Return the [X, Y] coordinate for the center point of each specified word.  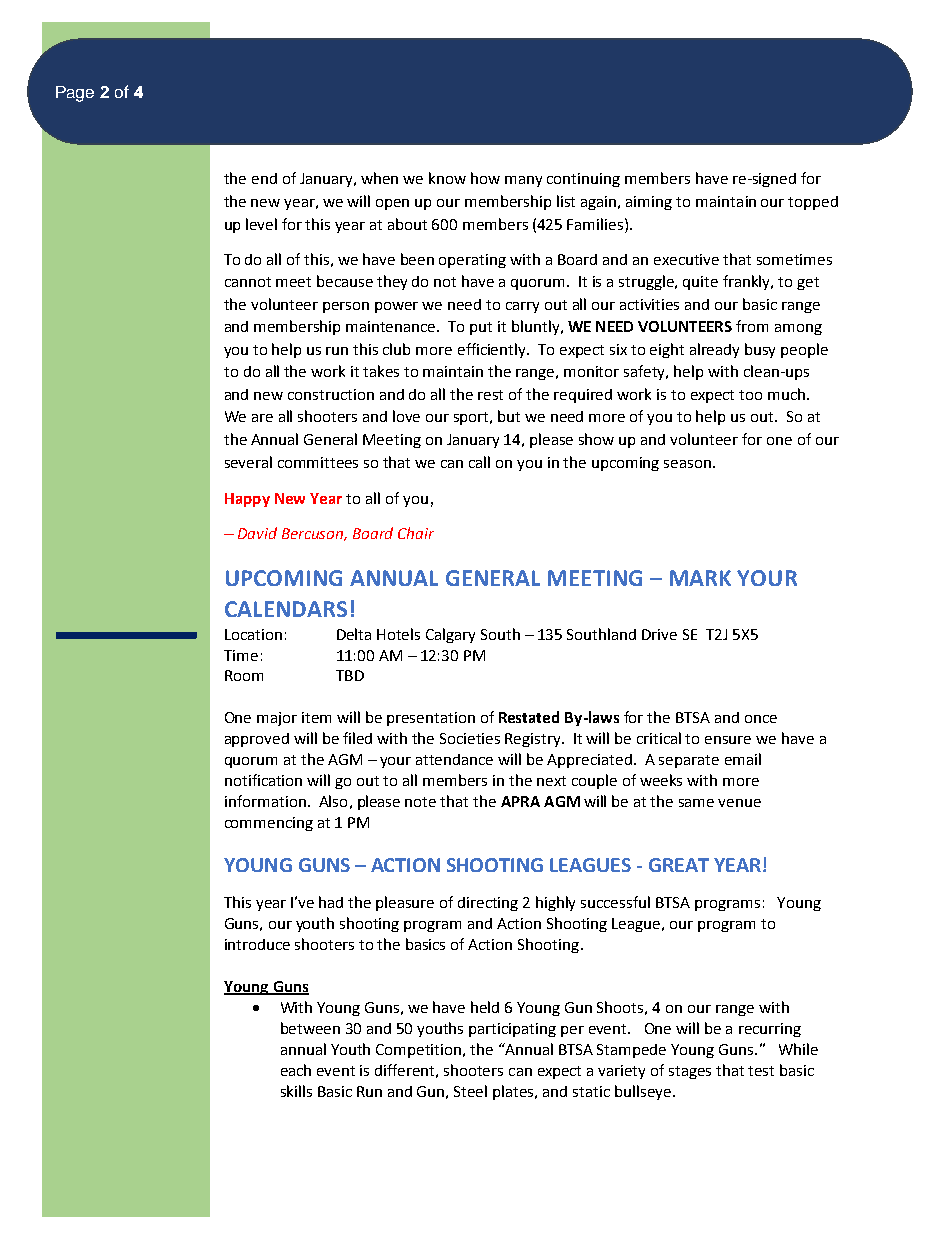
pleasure [405, 903]
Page [75, 94]
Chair [416, 533]
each [296, 1070]
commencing [269, 824]
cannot [248, 282]
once [761, 719]
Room [244, 675]
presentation [431, 719]
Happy [247, 500]
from [752, 326]
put [481, 328]
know [447, 178]
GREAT [679, 865]
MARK [700, 578]
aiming [649, 203]
